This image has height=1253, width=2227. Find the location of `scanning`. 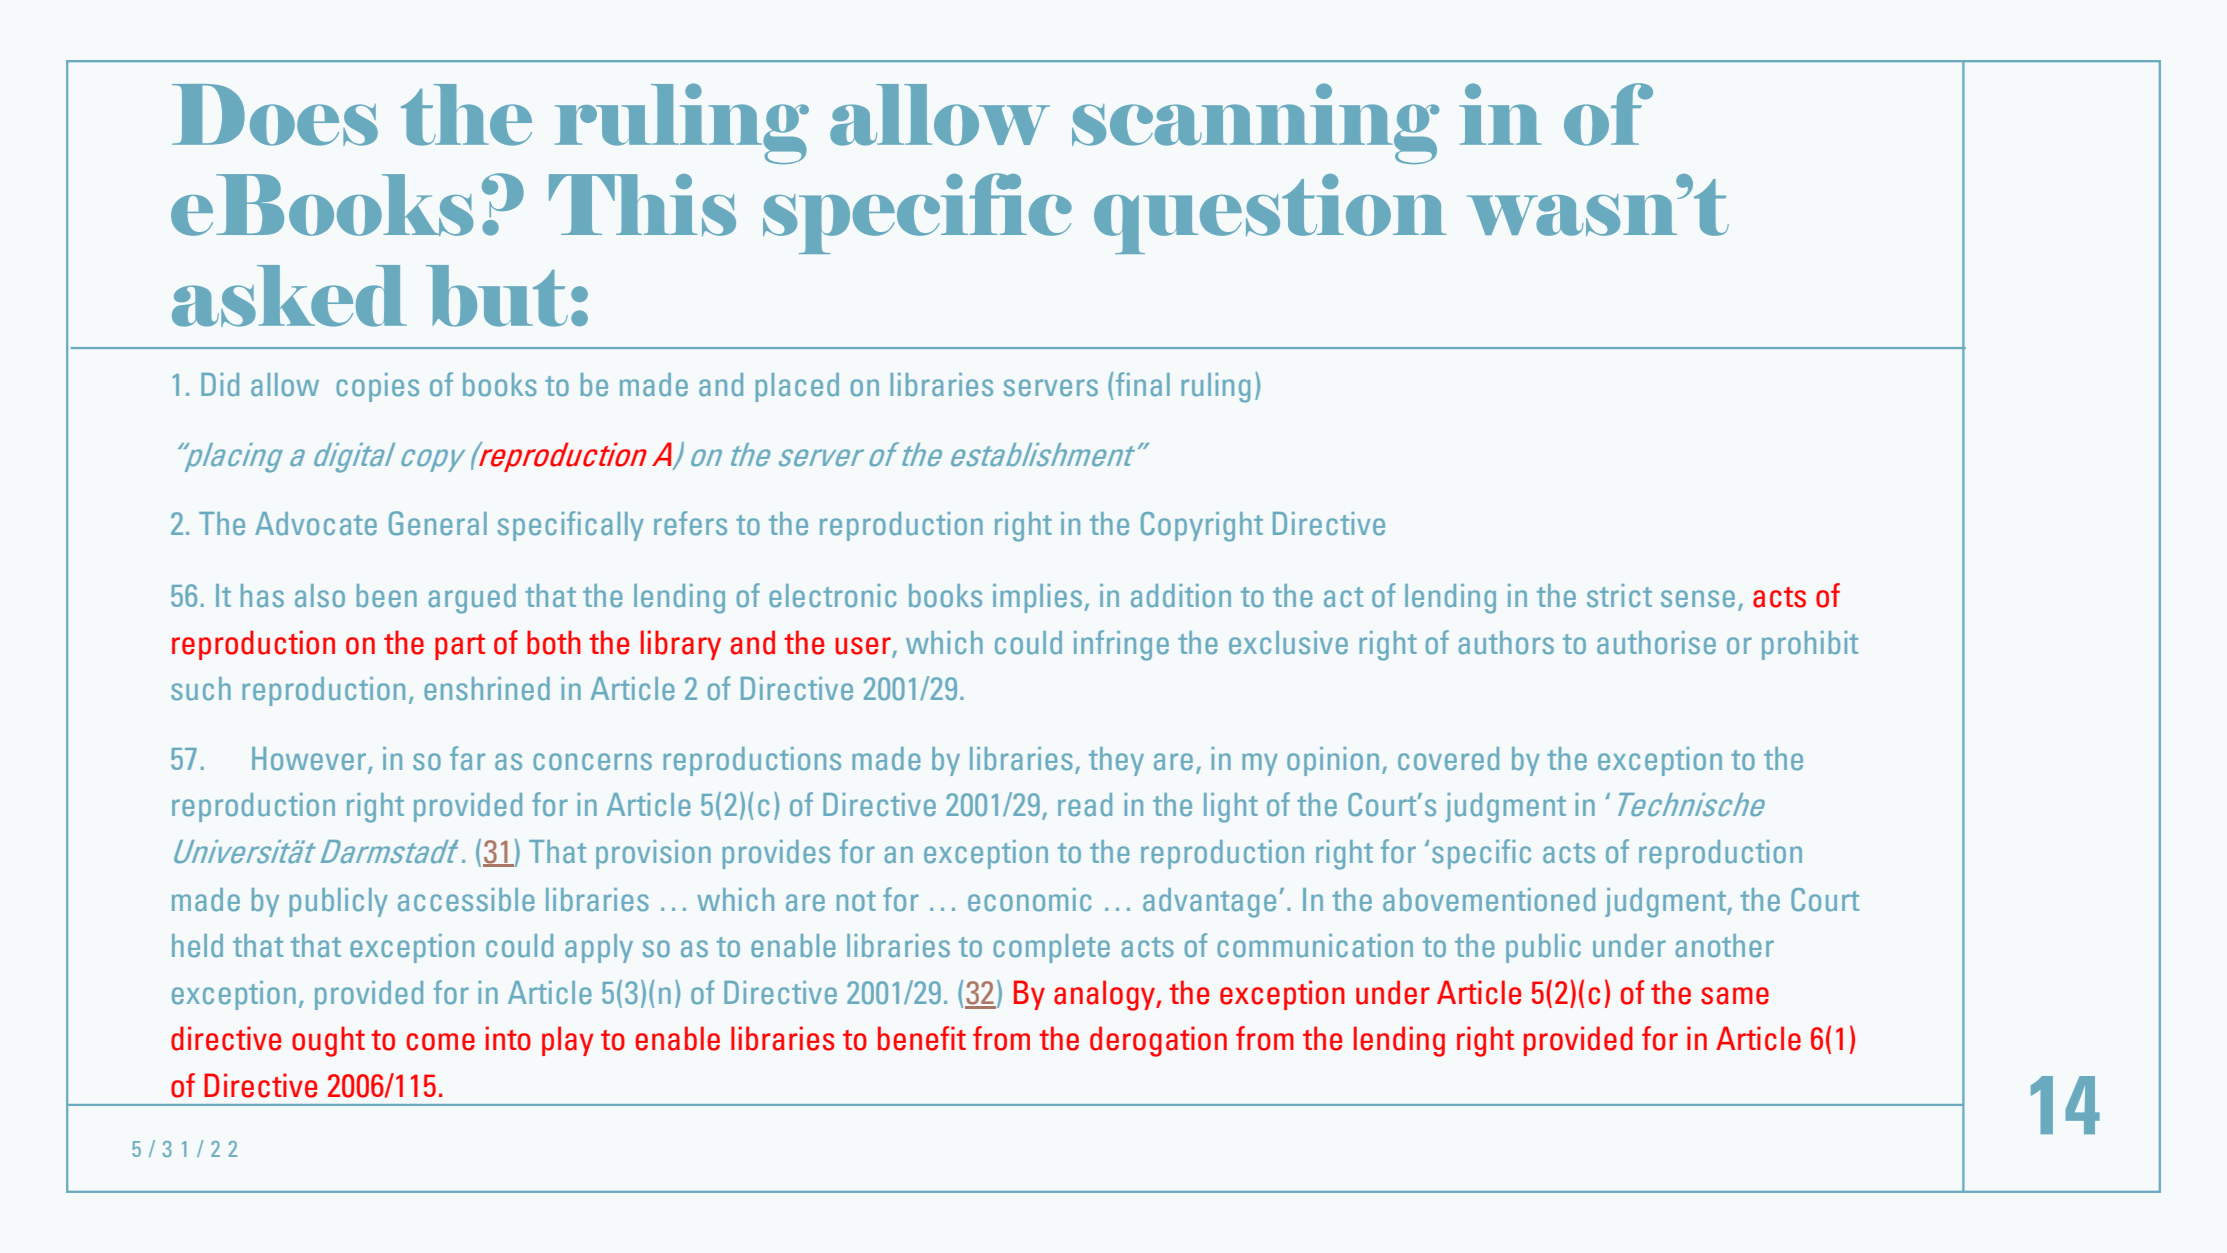

scanning is located at coordinates (1255, 123).
